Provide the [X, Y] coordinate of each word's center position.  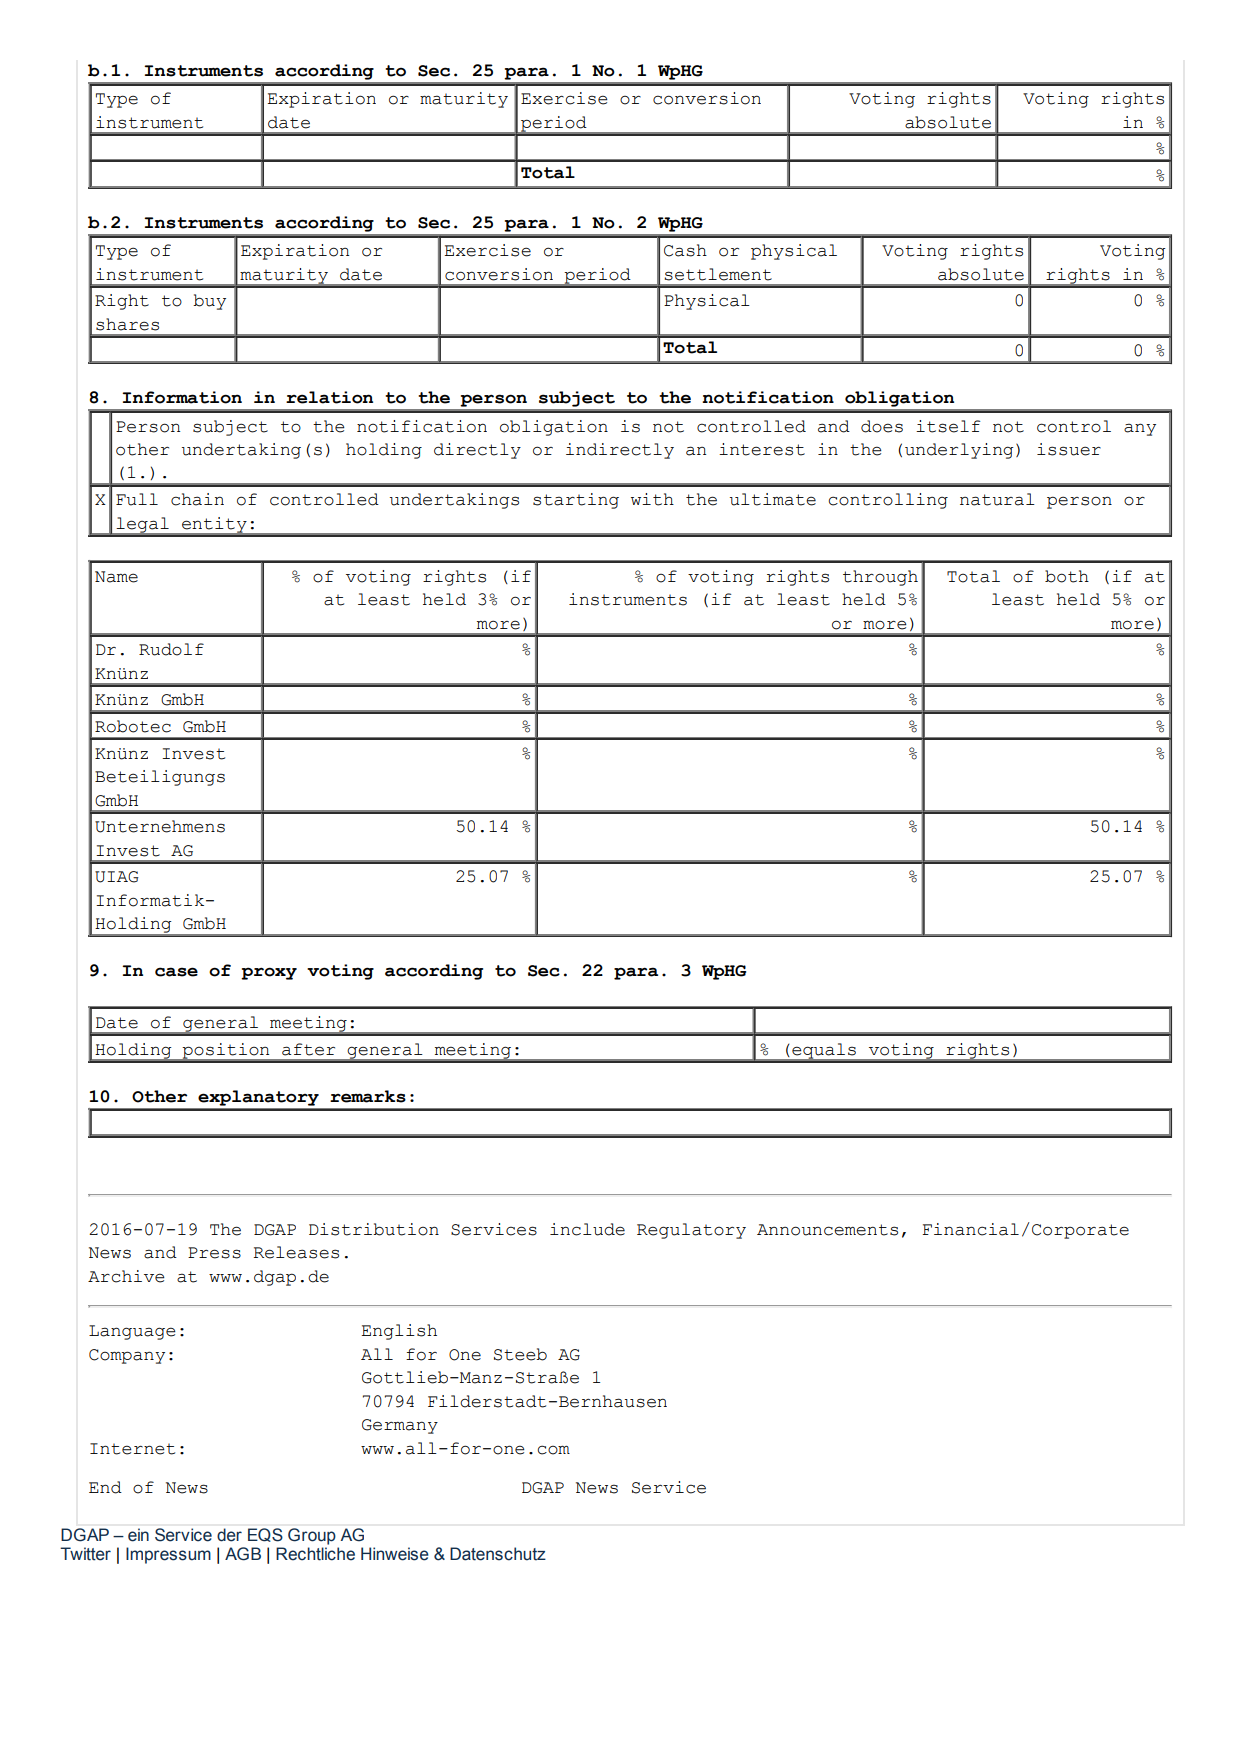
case [176, 972]
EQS [265, 1535]
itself [948, 426]
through [880, 578]
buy [209, 302]
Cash [685, 250]
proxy [269, 973]
